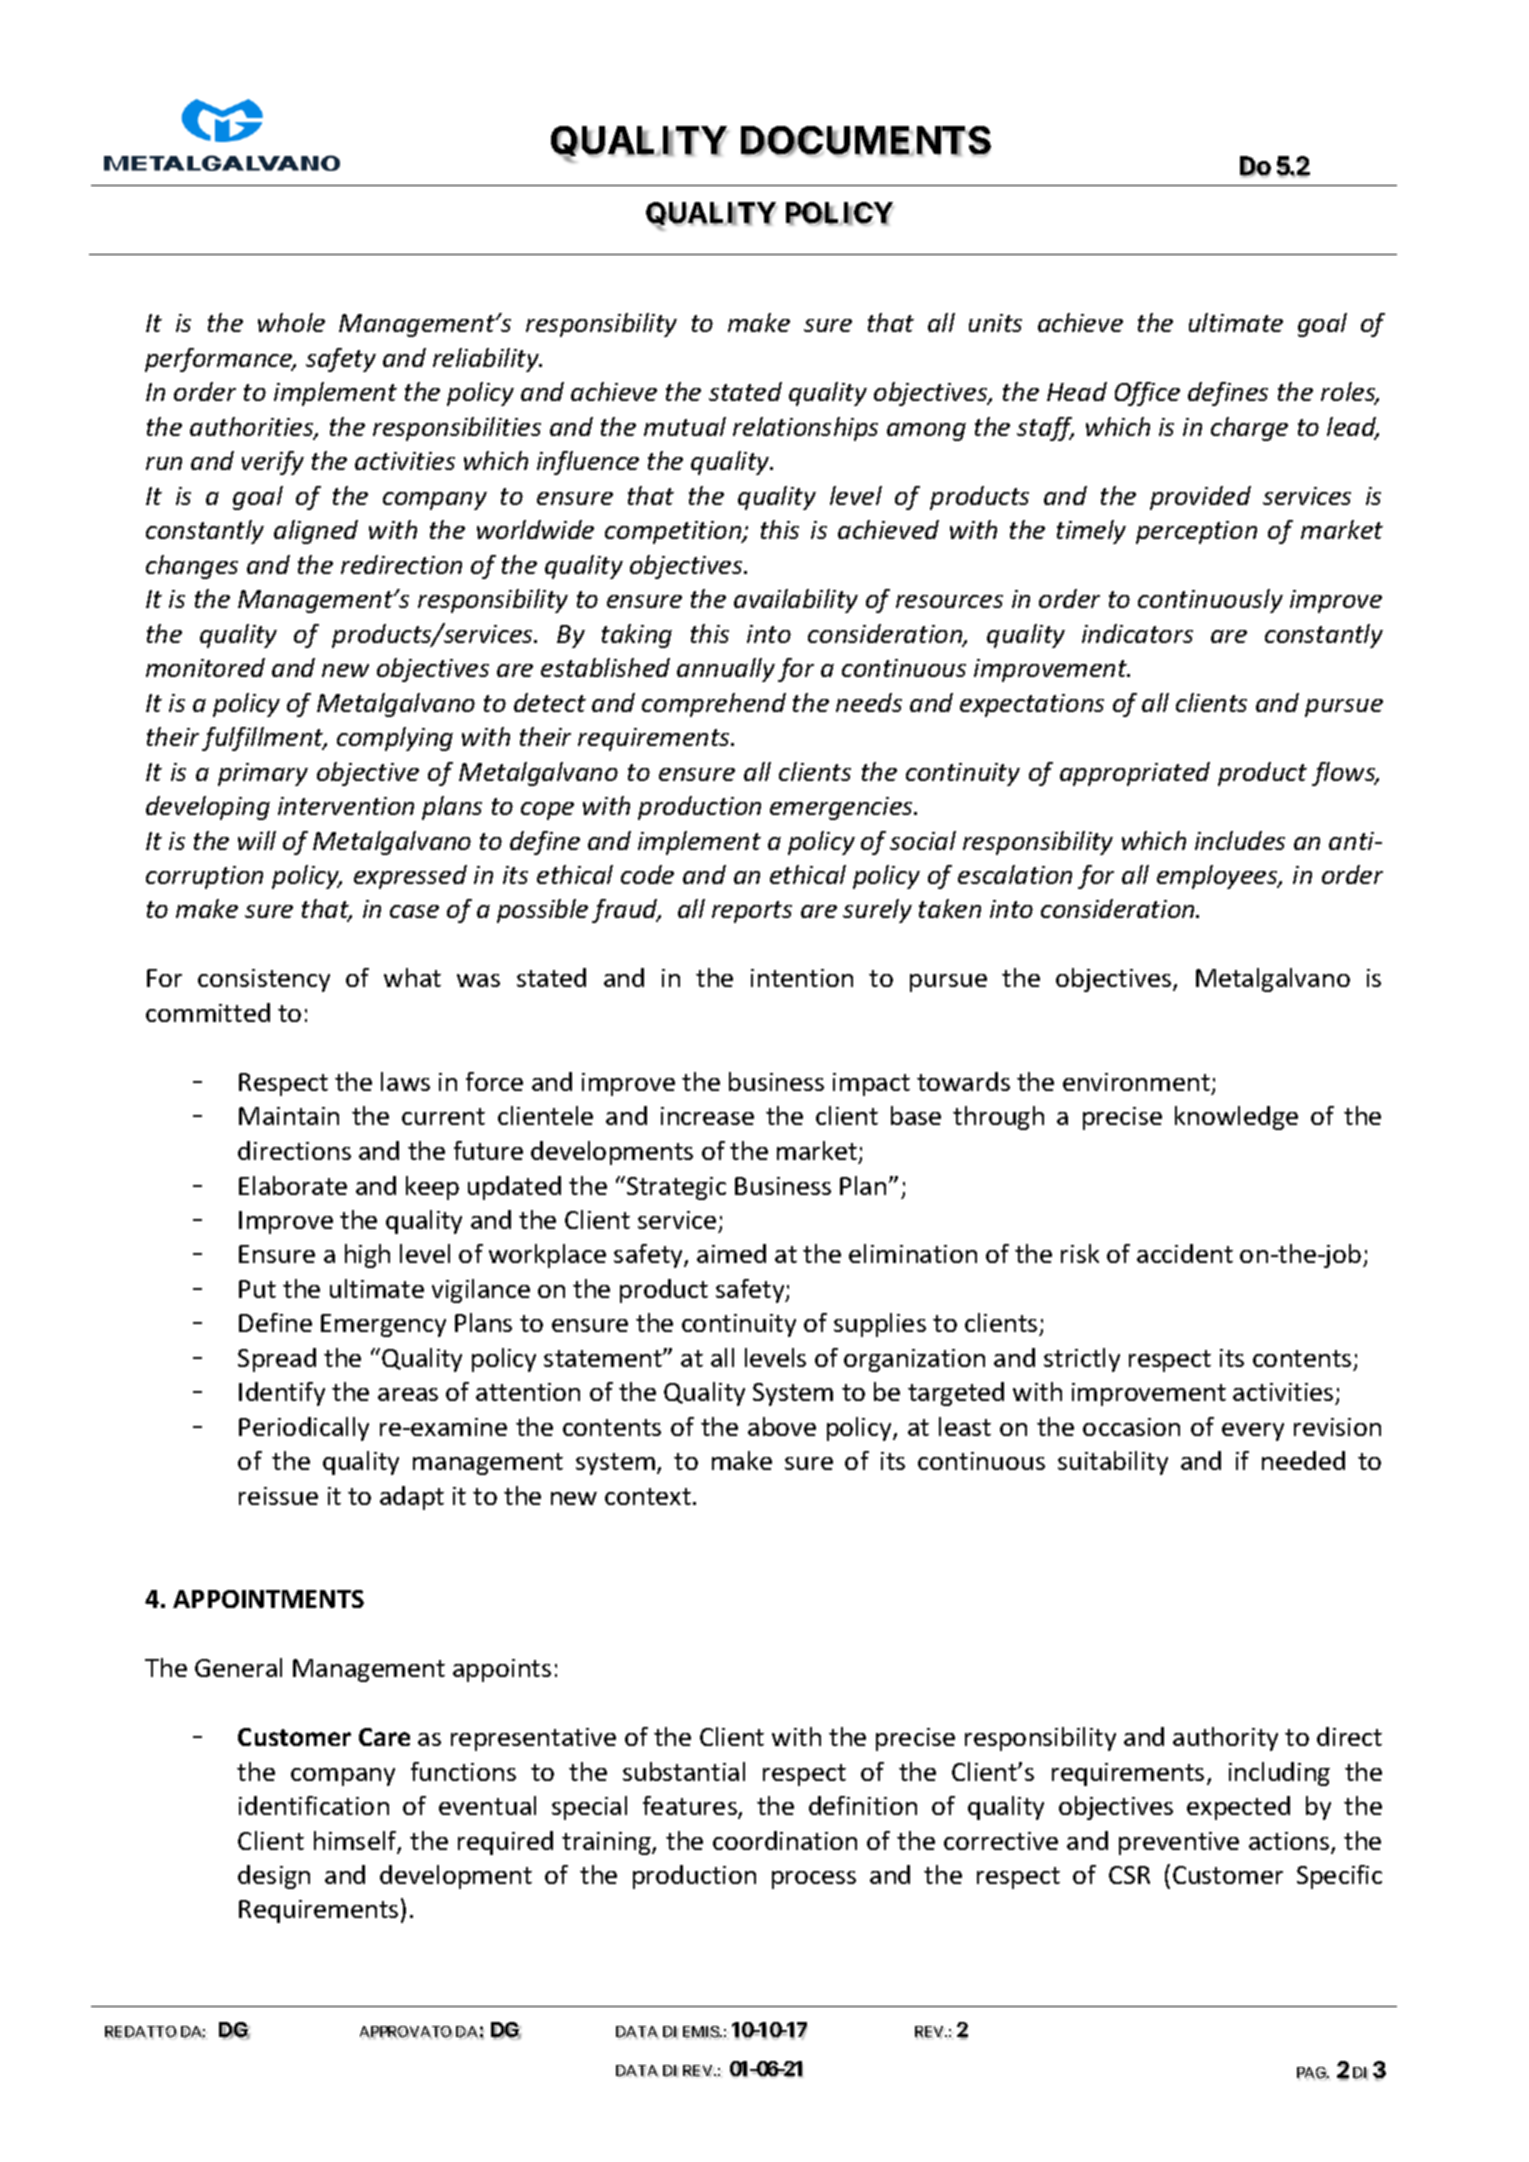 The width and height of the screenshot is (1529, 2162). What do you see at coordinates (291, 322) in the screenshot?
I see `whole` at bounding box center [291, 322].
